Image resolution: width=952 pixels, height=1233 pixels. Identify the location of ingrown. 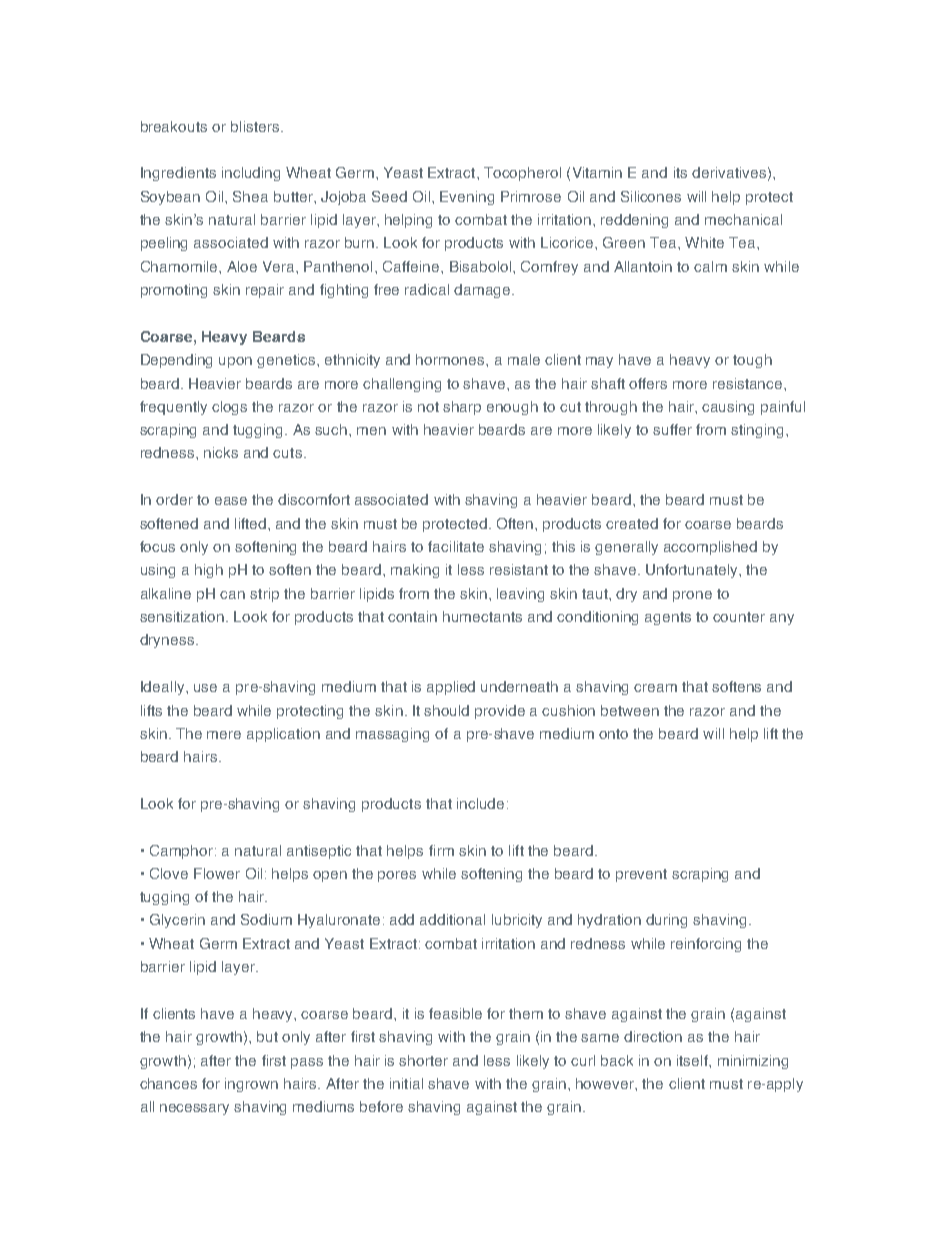
(251, 1085).
